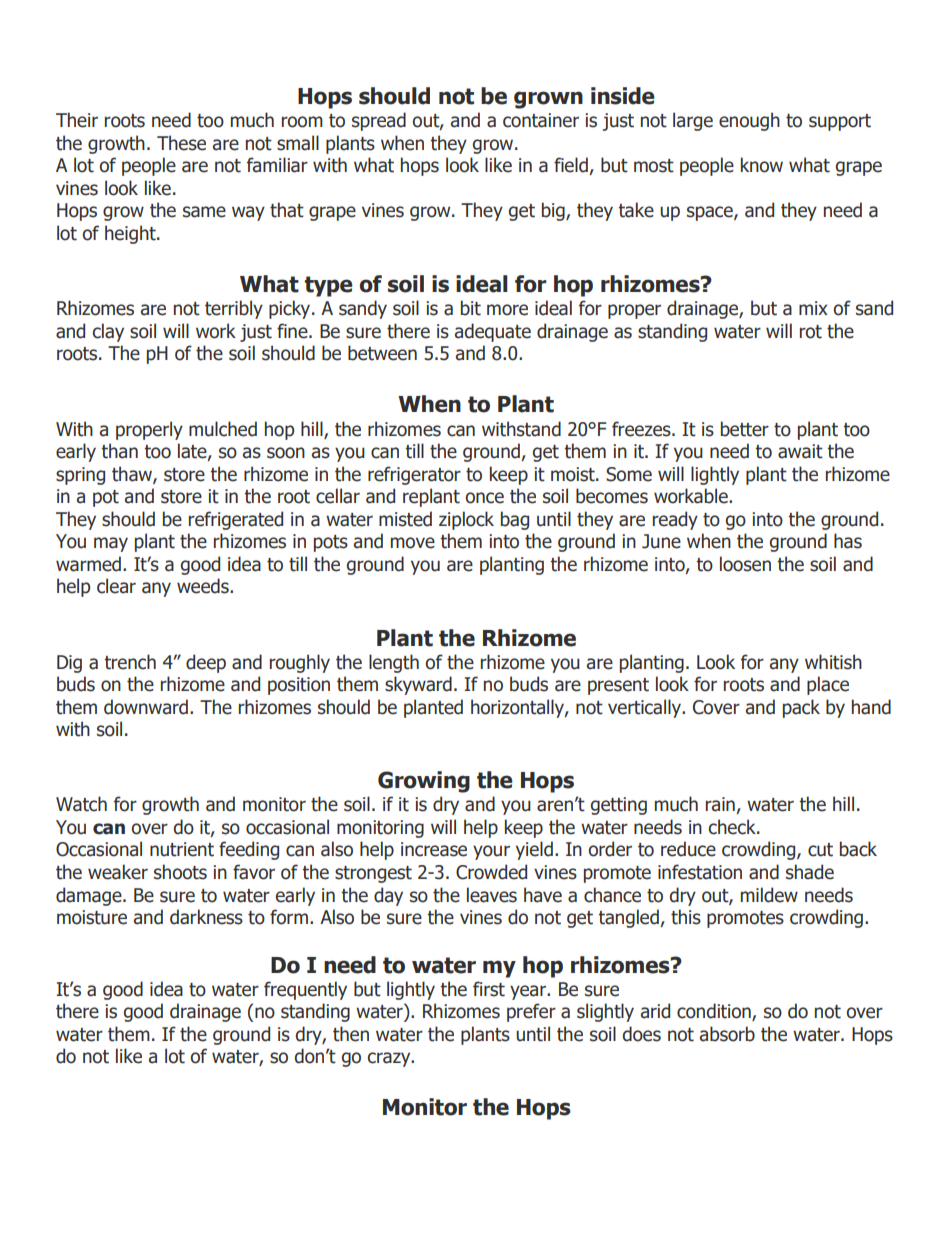  I want to click on prefer, so click(531, 1012).
